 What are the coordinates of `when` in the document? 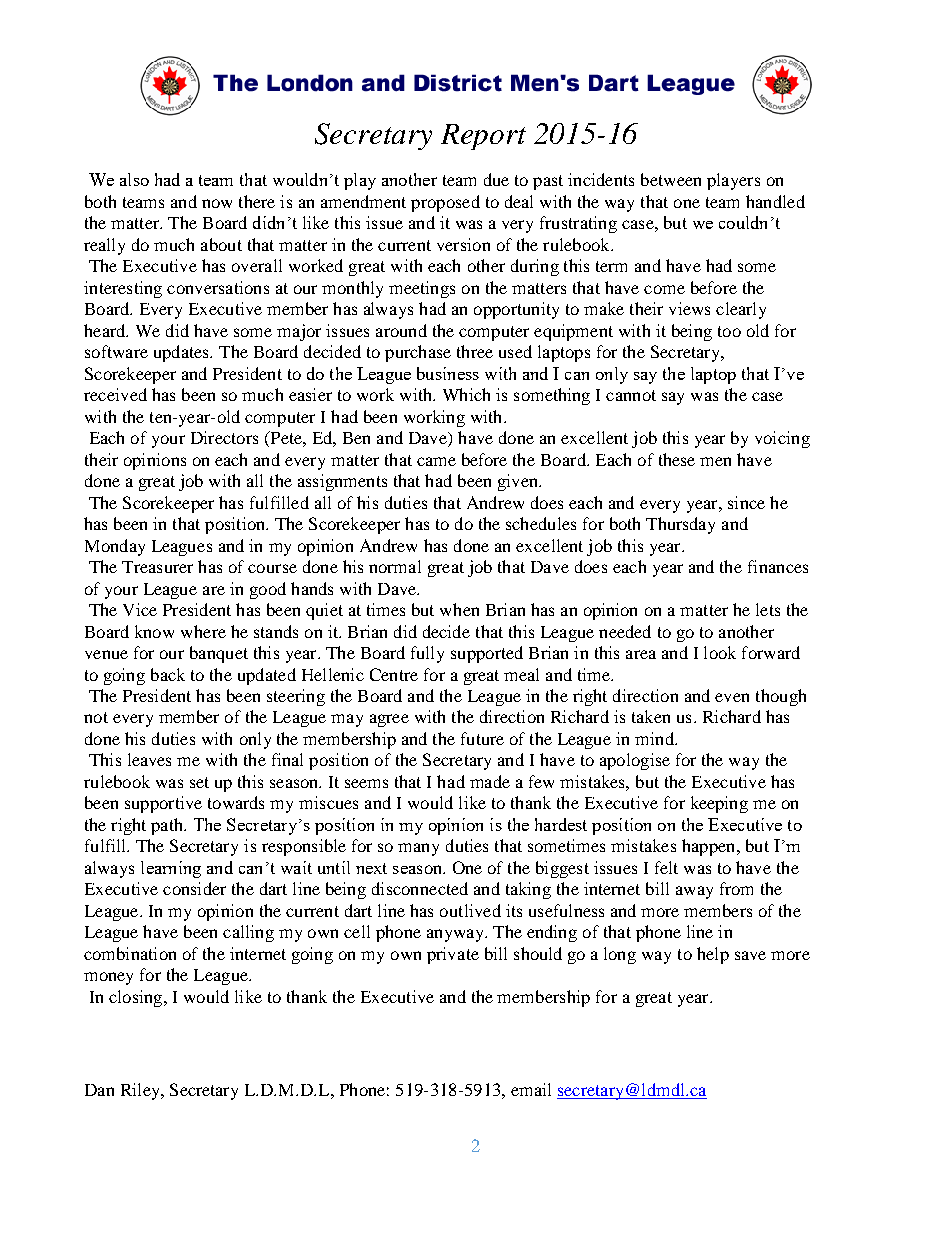 It's located at (459, 609).
